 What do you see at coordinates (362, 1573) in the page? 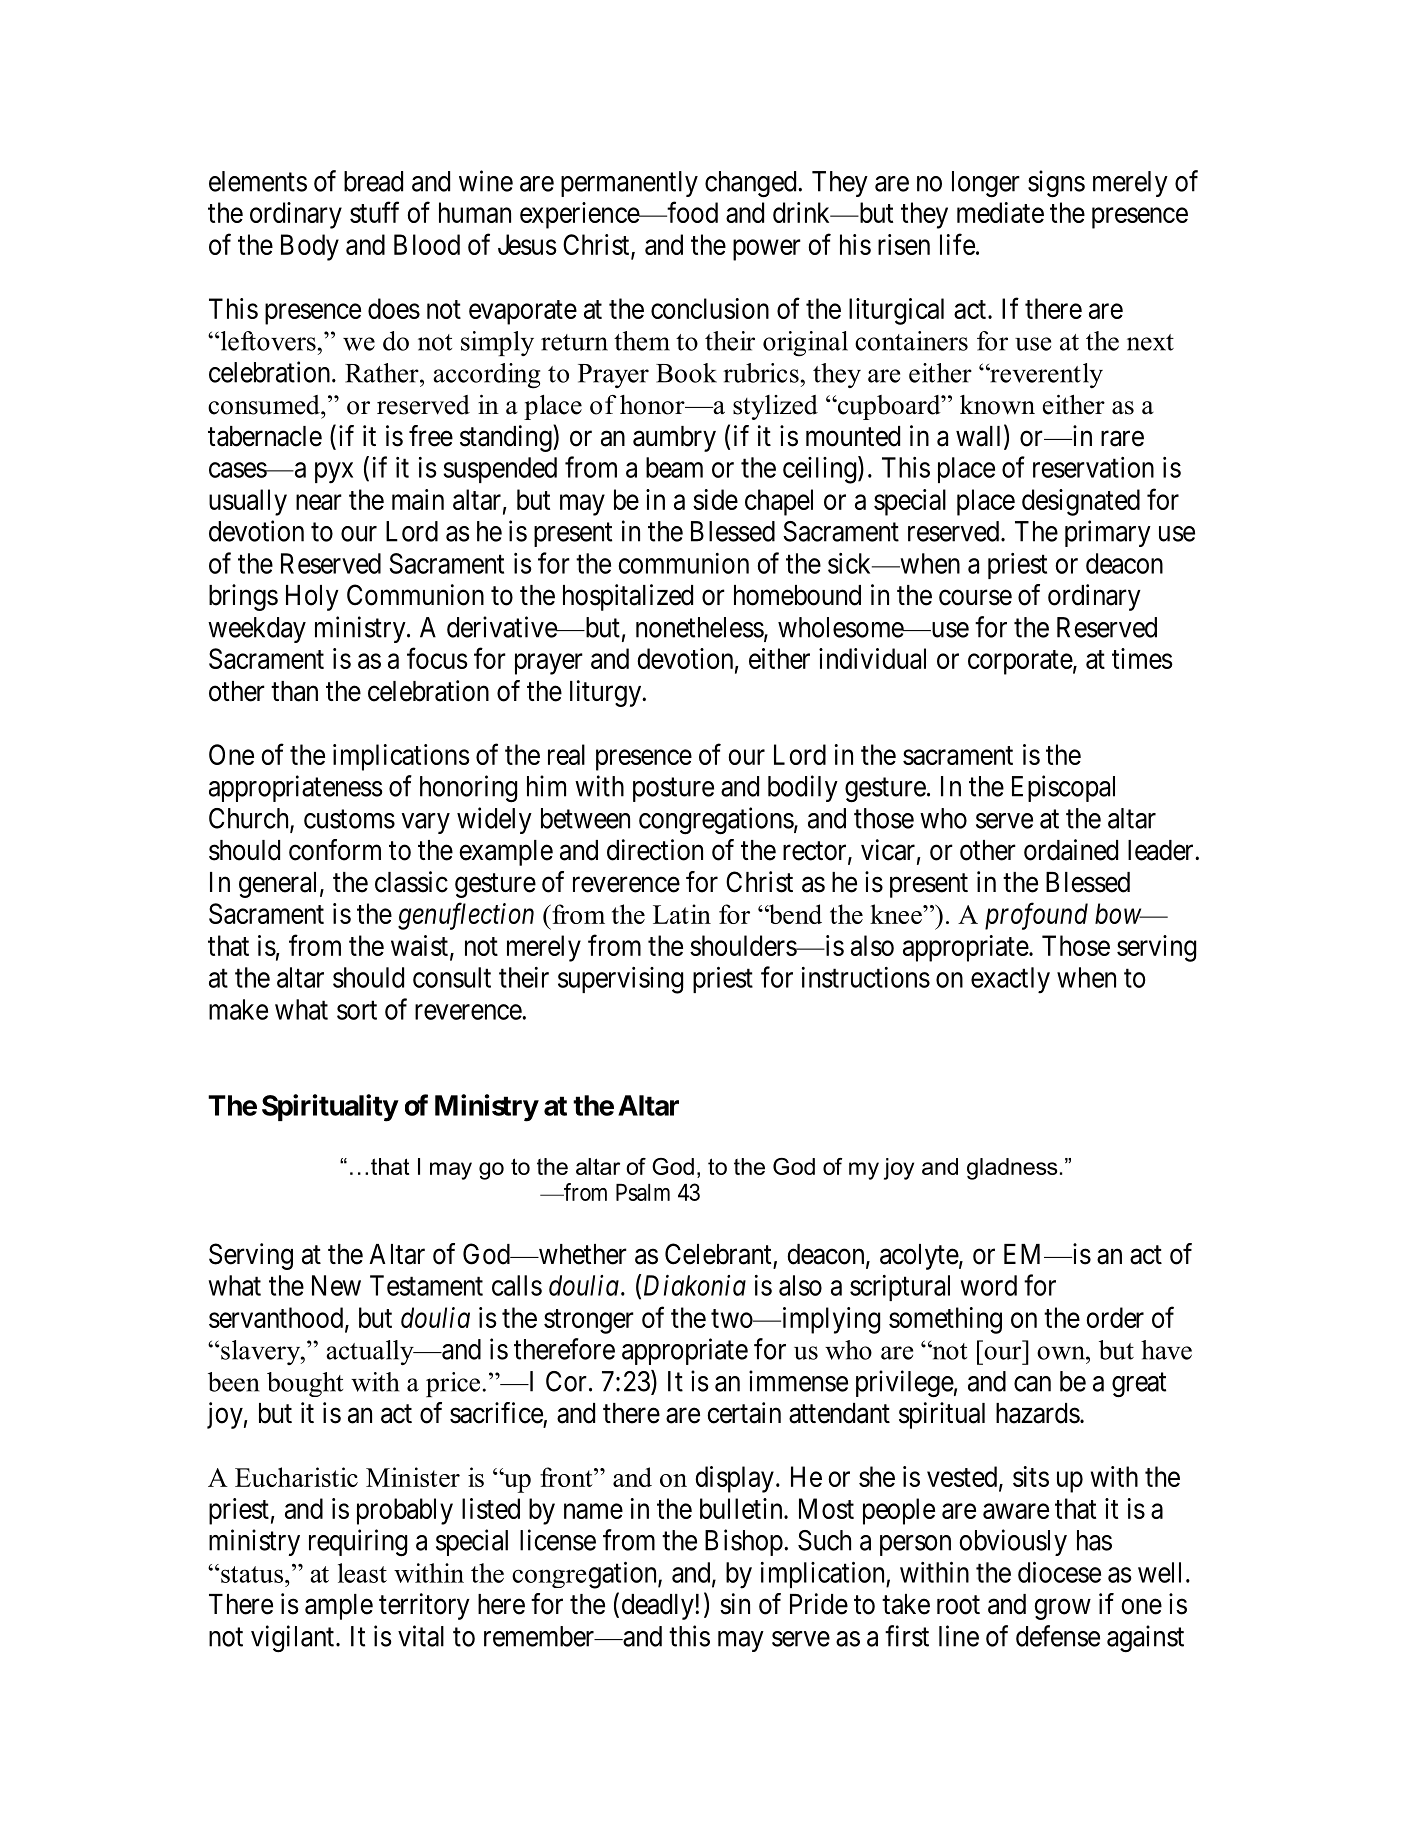
I see `least` at bounding box center [362, 1573].
